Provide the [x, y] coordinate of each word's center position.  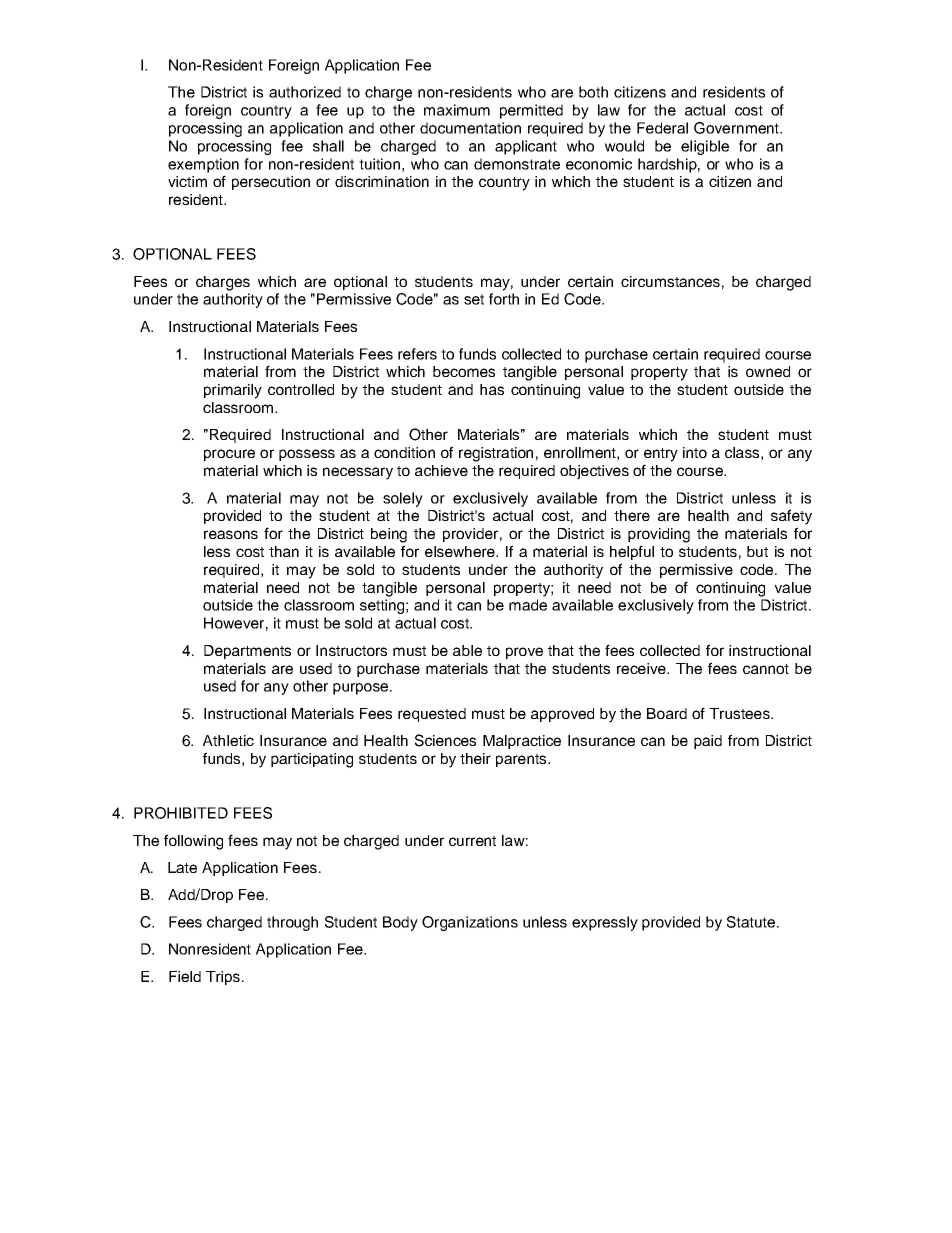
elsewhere [461, 551]
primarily [233, 391]
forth [504, 299]
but [757, 551]
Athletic [228, 740]
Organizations [470, 923]
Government [738, 128]
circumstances [670, 281]
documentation [470, 128]
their [475, 758]
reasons [231, 534]
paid [708, 742]
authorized [305, 92]
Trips [223, 978]
